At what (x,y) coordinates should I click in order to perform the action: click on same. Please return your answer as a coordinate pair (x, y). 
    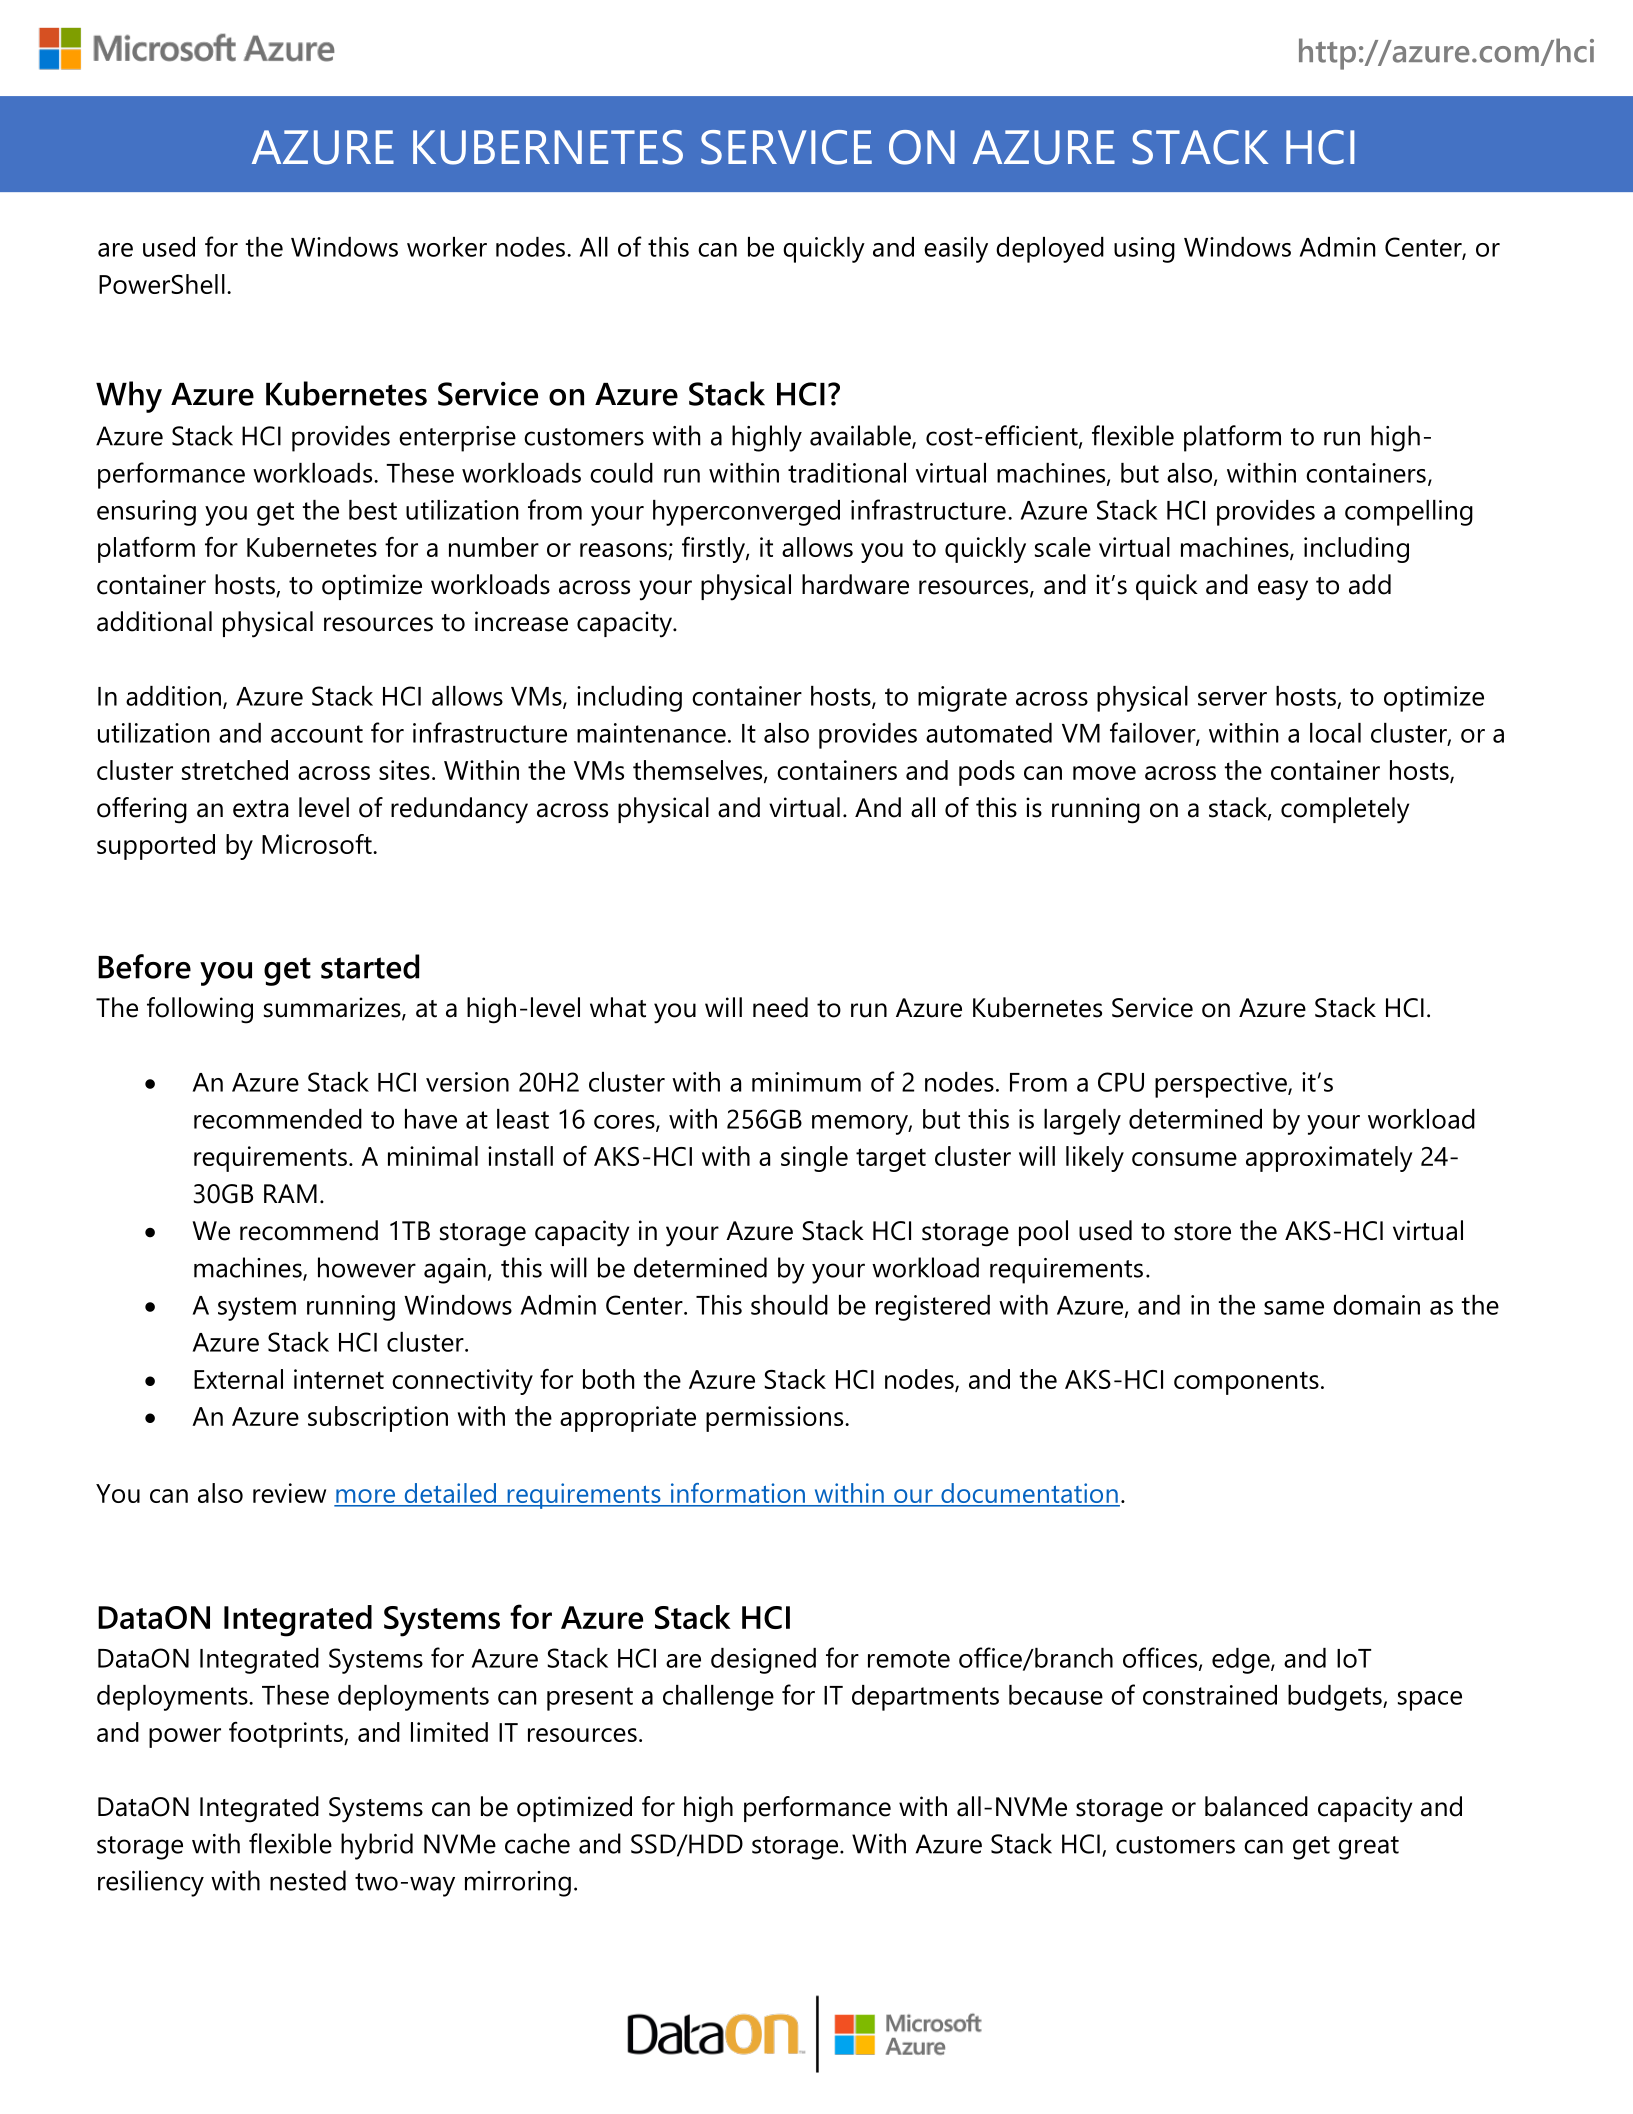
    Looking at the image, I should click on (1294, 1308).
